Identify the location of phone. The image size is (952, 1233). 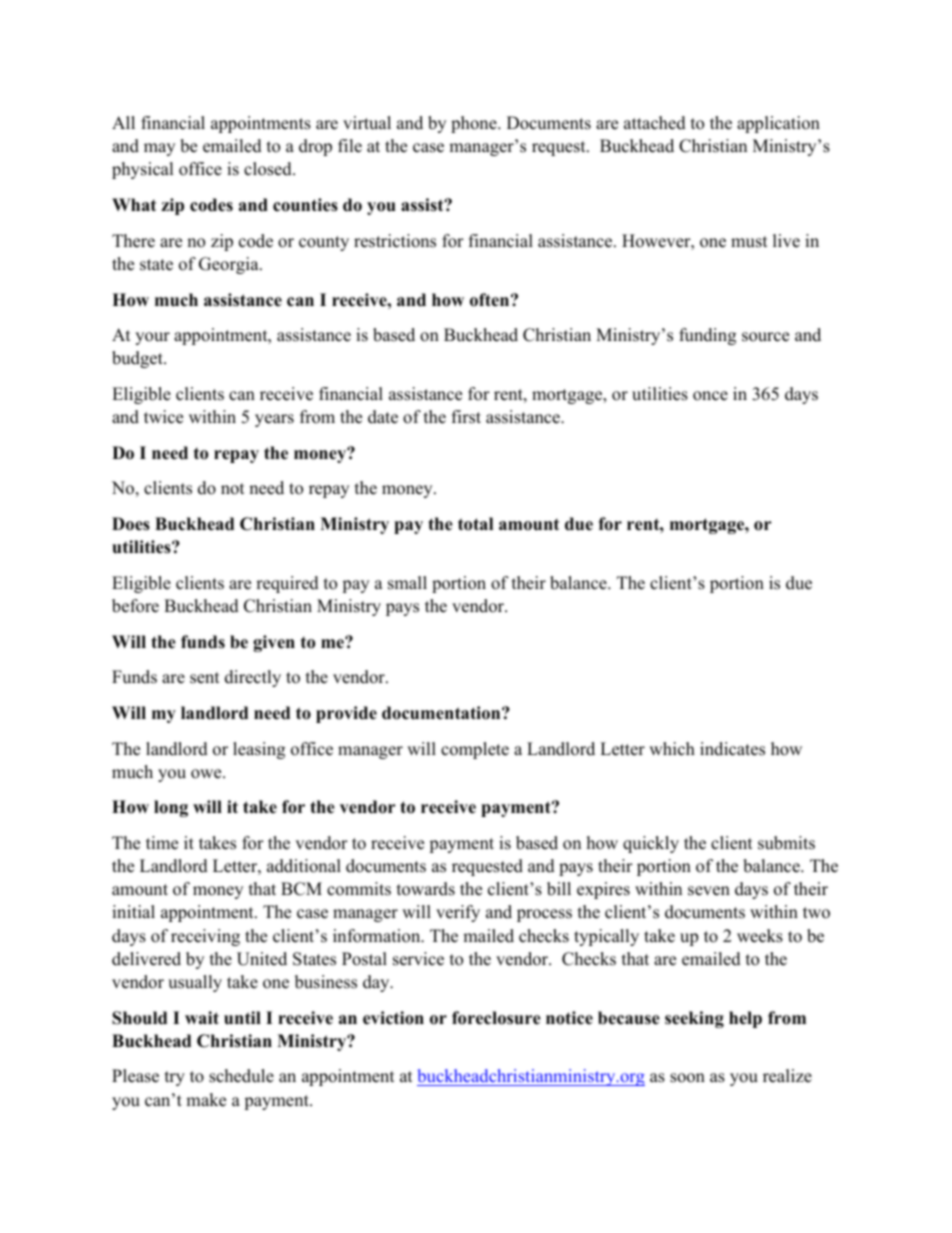
(475, 124).
